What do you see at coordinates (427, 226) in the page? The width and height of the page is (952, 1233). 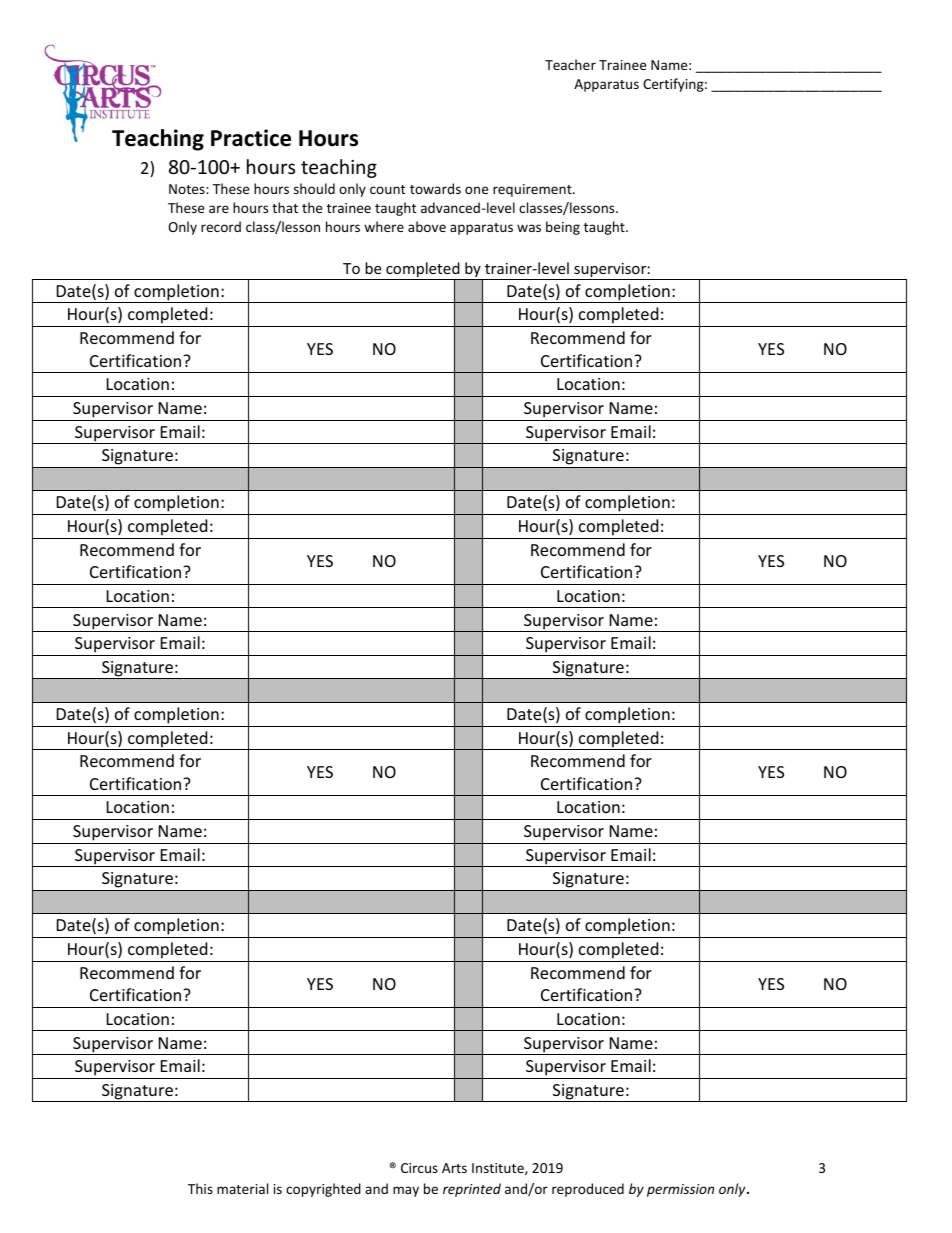 I see `above` at bounding box center [427, 226].
